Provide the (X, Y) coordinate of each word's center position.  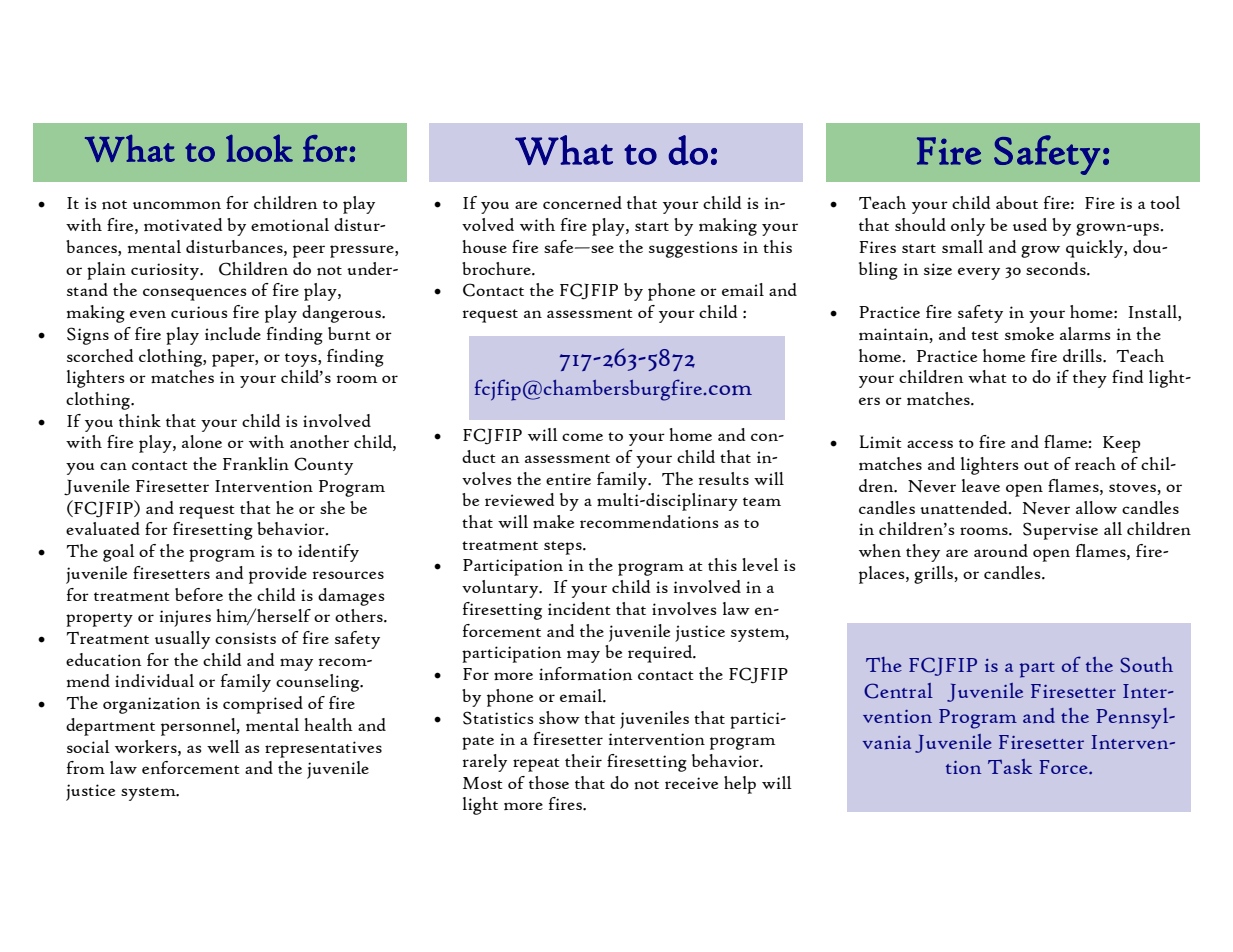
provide (278, 575)
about (1017, 202)
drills (1083, 355)
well (223, 746)
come (582, 437)
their (583, 760)
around (1001, 551)
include (233, 334)
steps (564, 548)
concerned (582, 203)
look (259, 148)
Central (898, 691)
